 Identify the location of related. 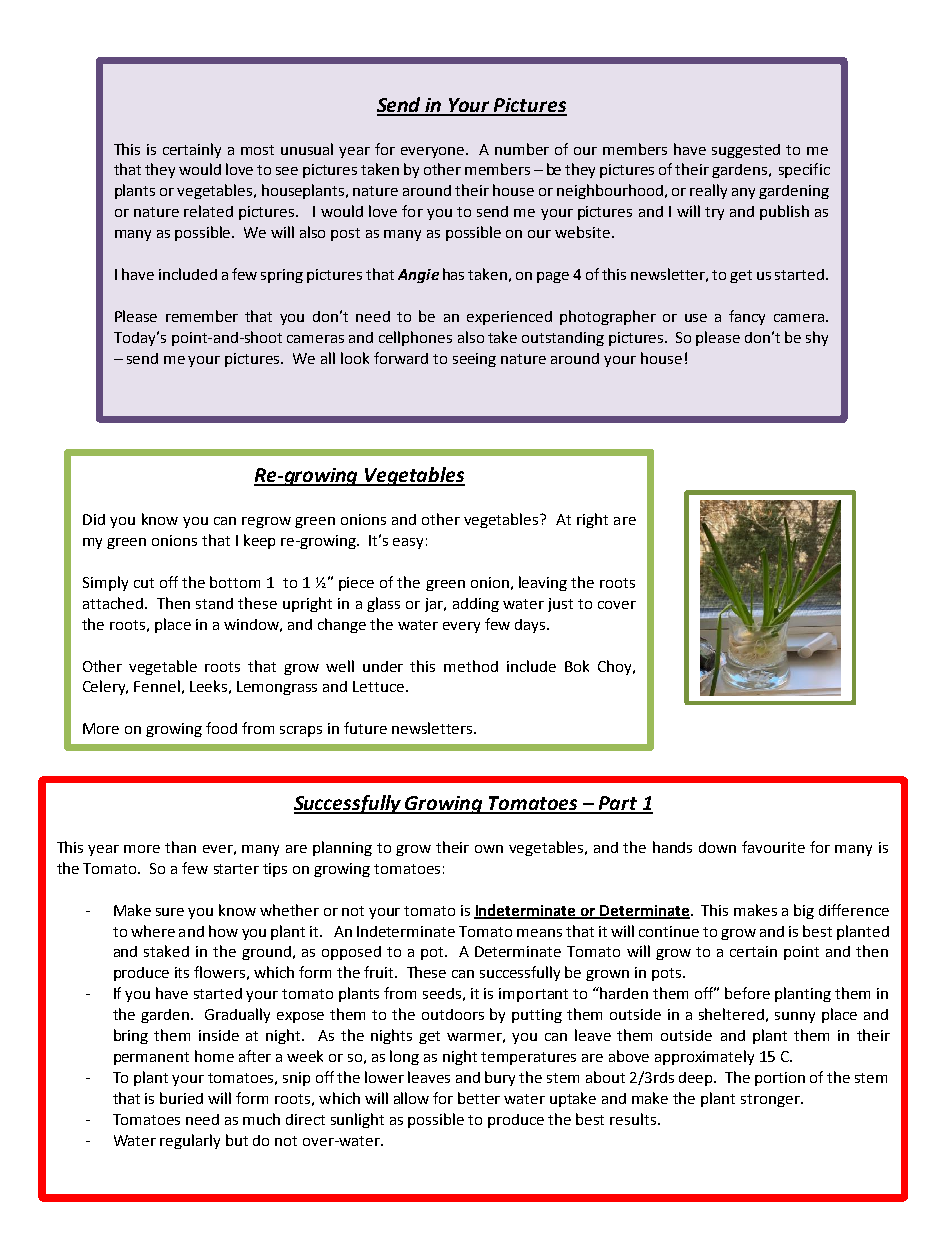
(208, 211).
